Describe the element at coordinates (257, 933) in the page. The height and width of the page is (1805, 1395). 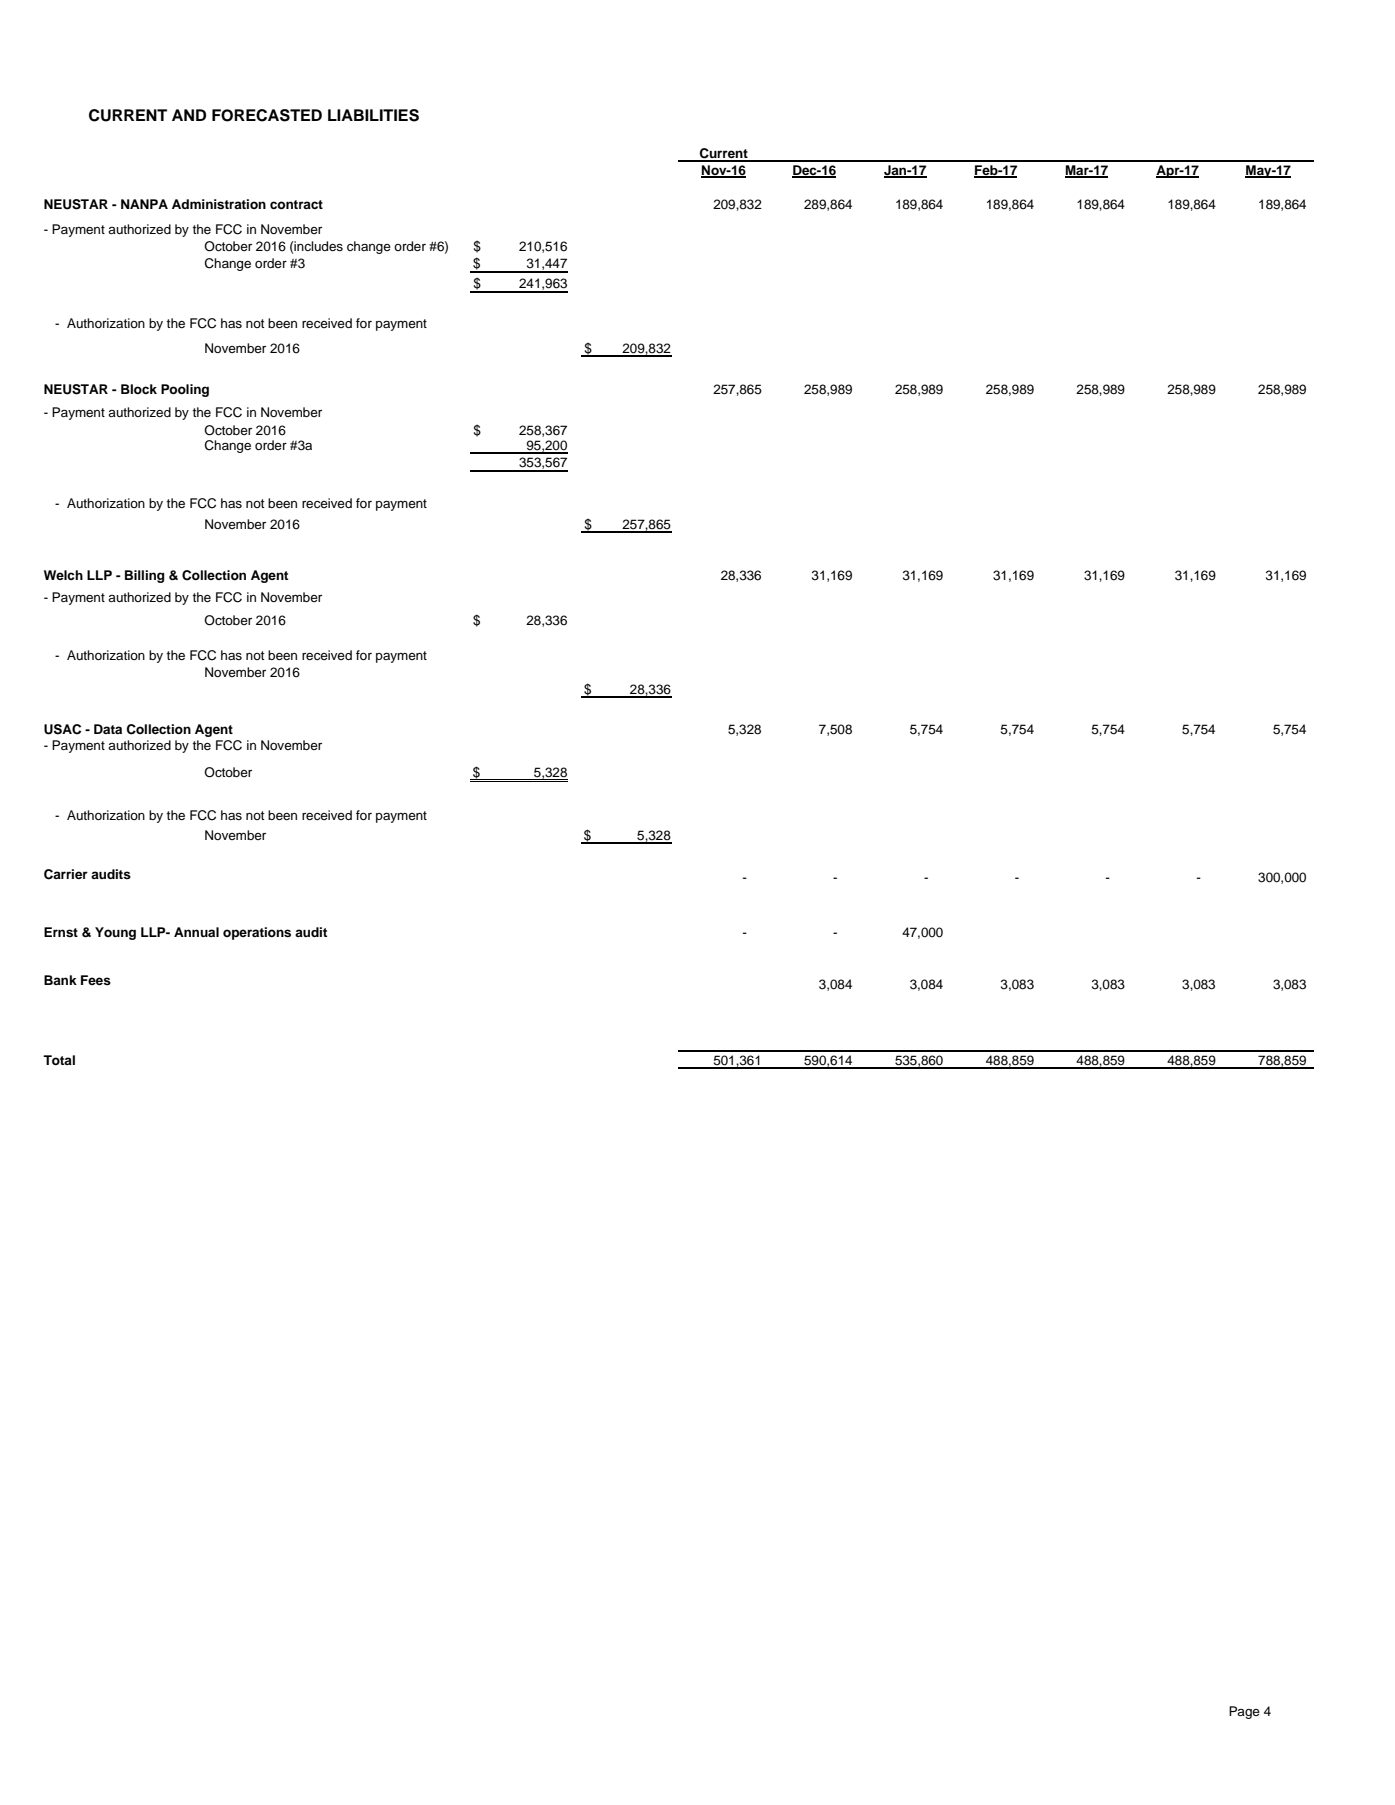
I see `operations` at that location.
